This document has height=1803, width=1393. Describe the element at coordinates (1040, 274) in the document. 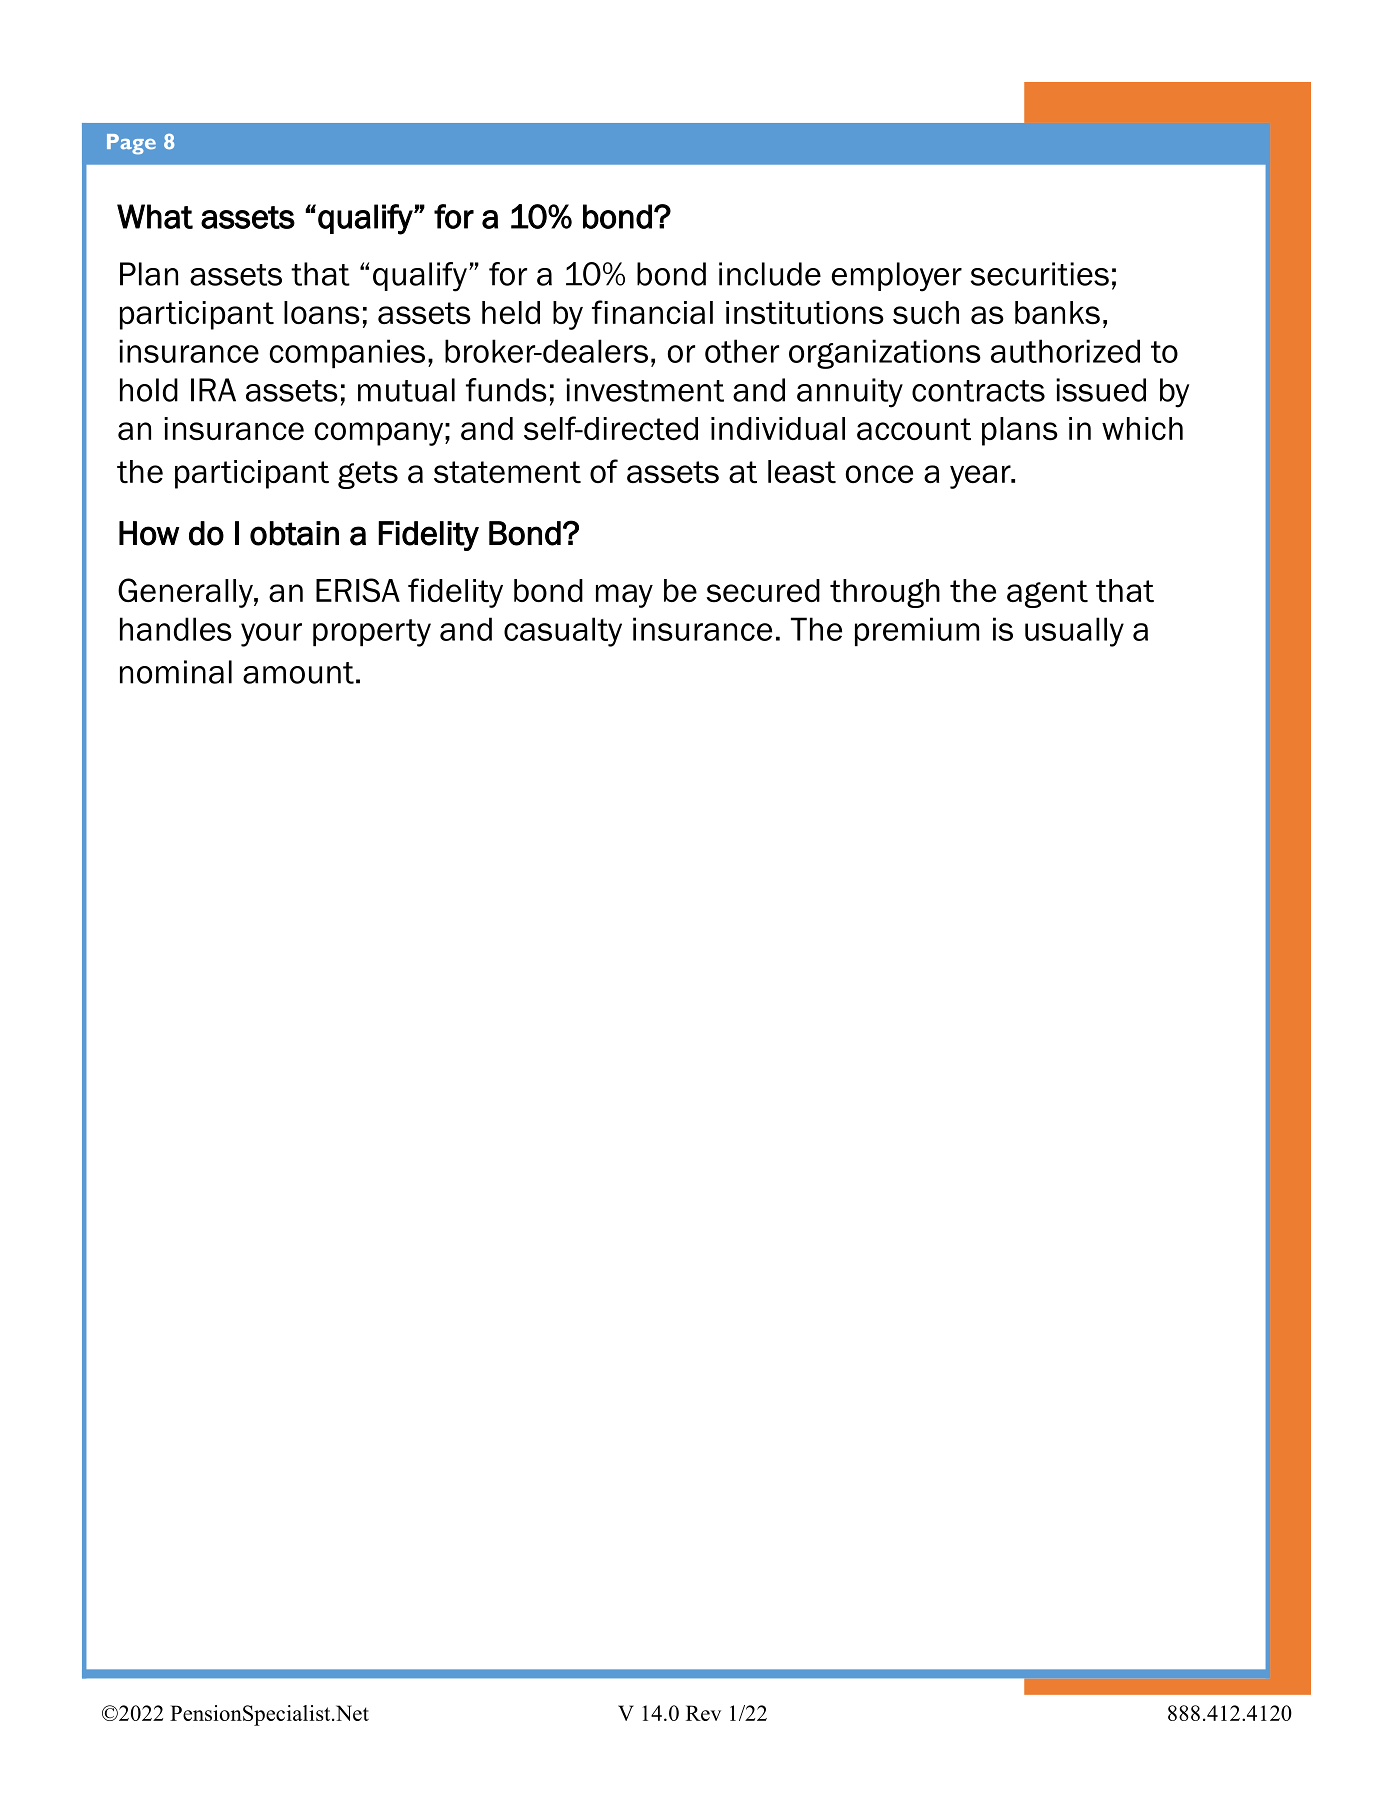

I see `securities` at that location.
